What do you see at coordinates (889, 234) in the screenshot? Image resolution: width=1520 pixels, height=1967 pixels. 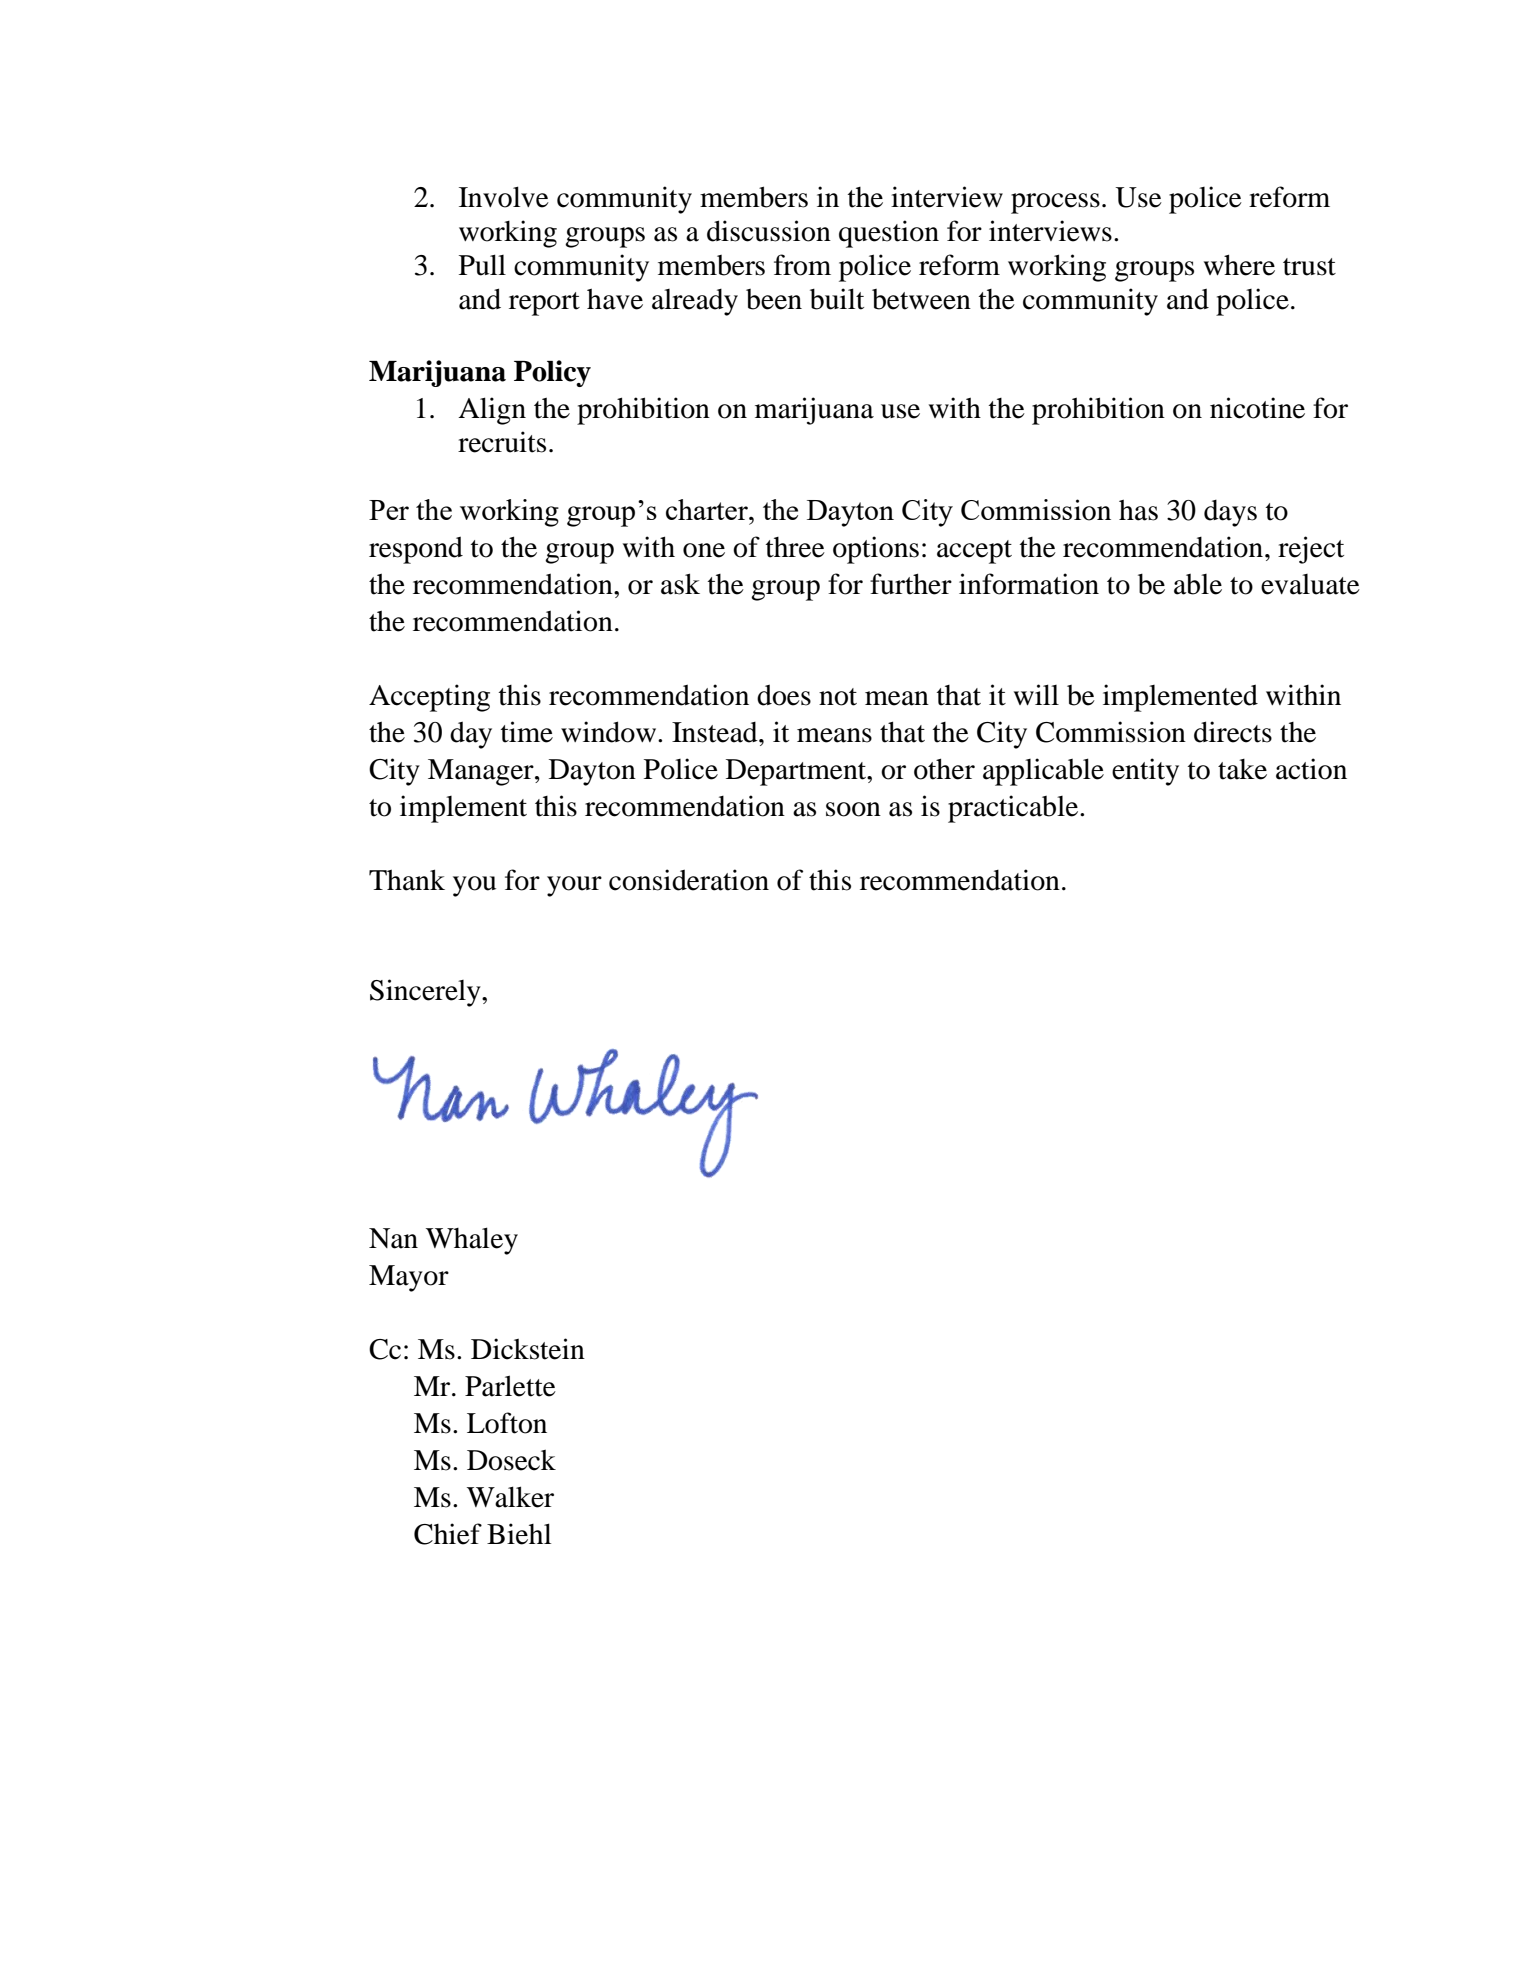 I see `question` at bounding box center [889, 234].
